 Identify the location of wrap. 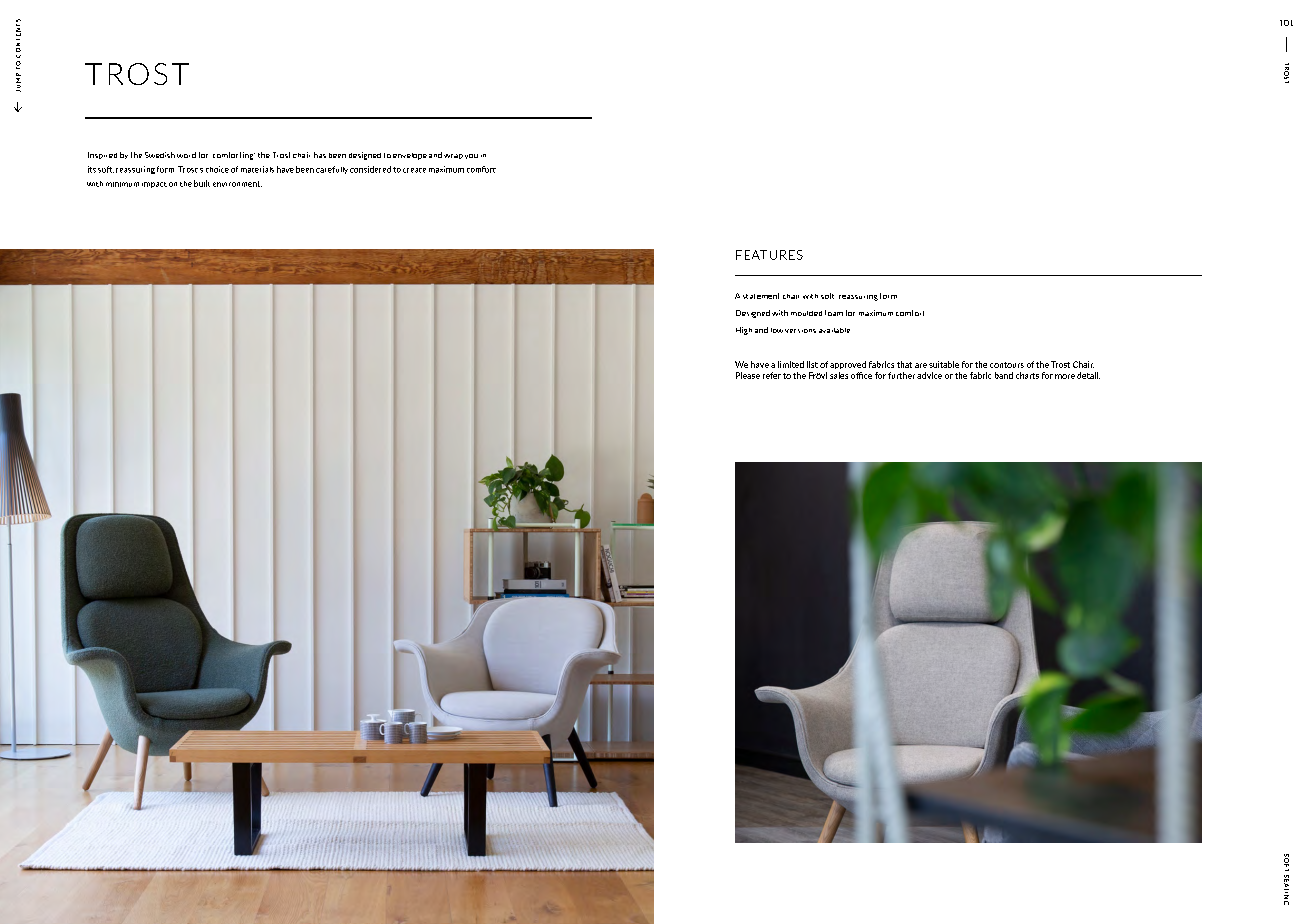
(453, 156).
